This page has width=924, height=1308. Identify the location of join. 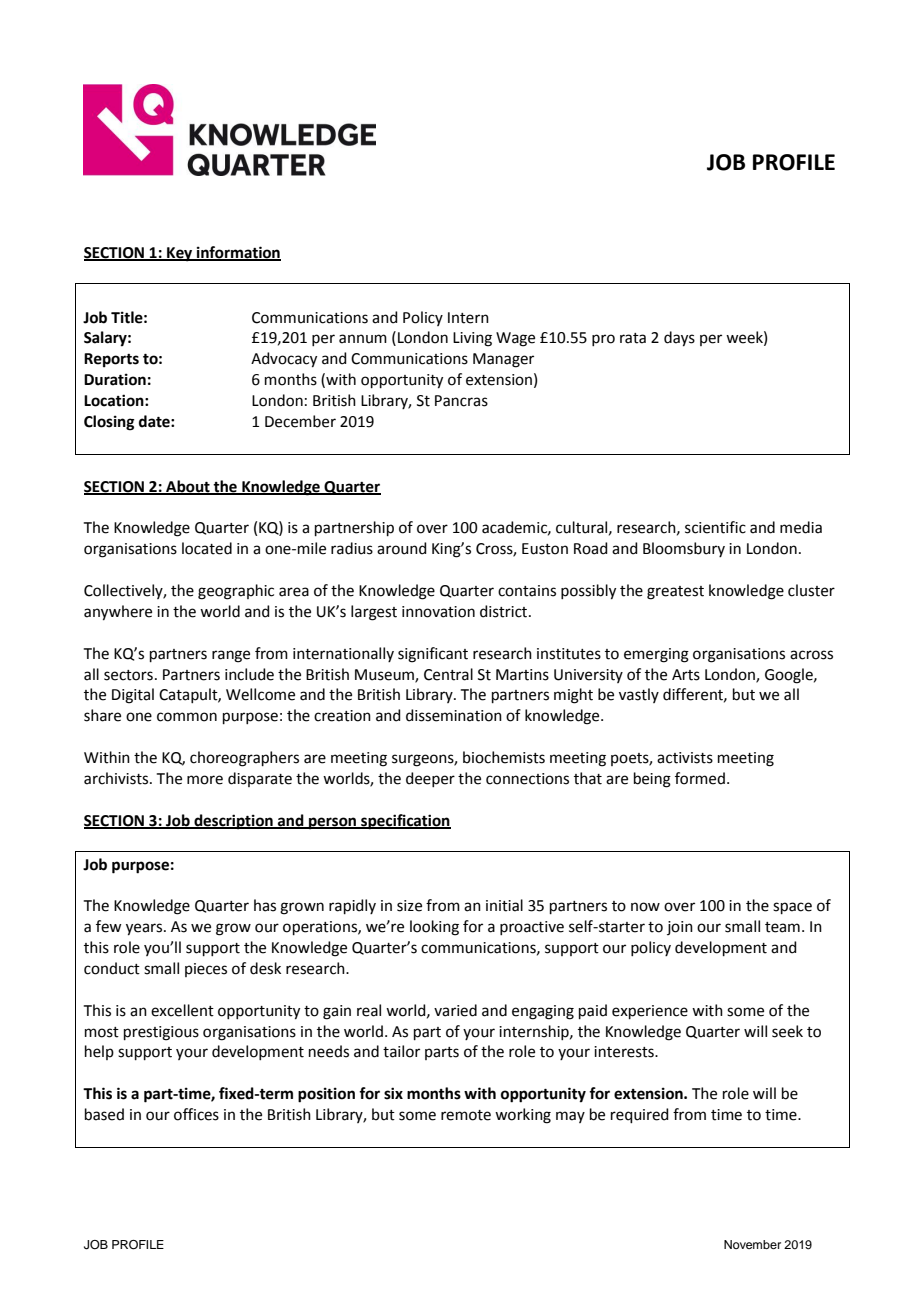
(680, 928).
